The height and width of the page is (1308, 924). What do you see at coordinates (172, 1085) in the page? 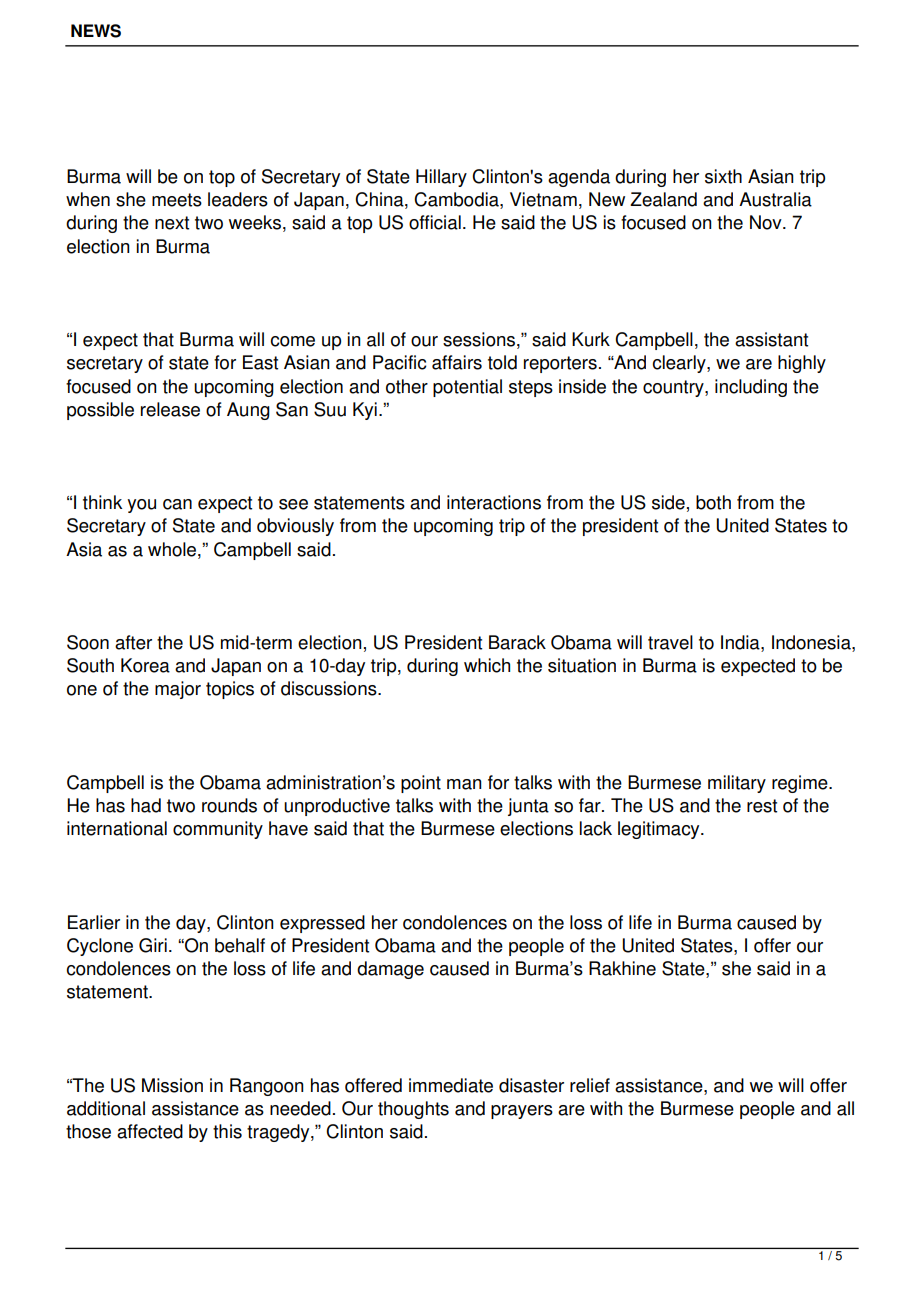
I see `Mission` at bounding box center [172, 1085].
